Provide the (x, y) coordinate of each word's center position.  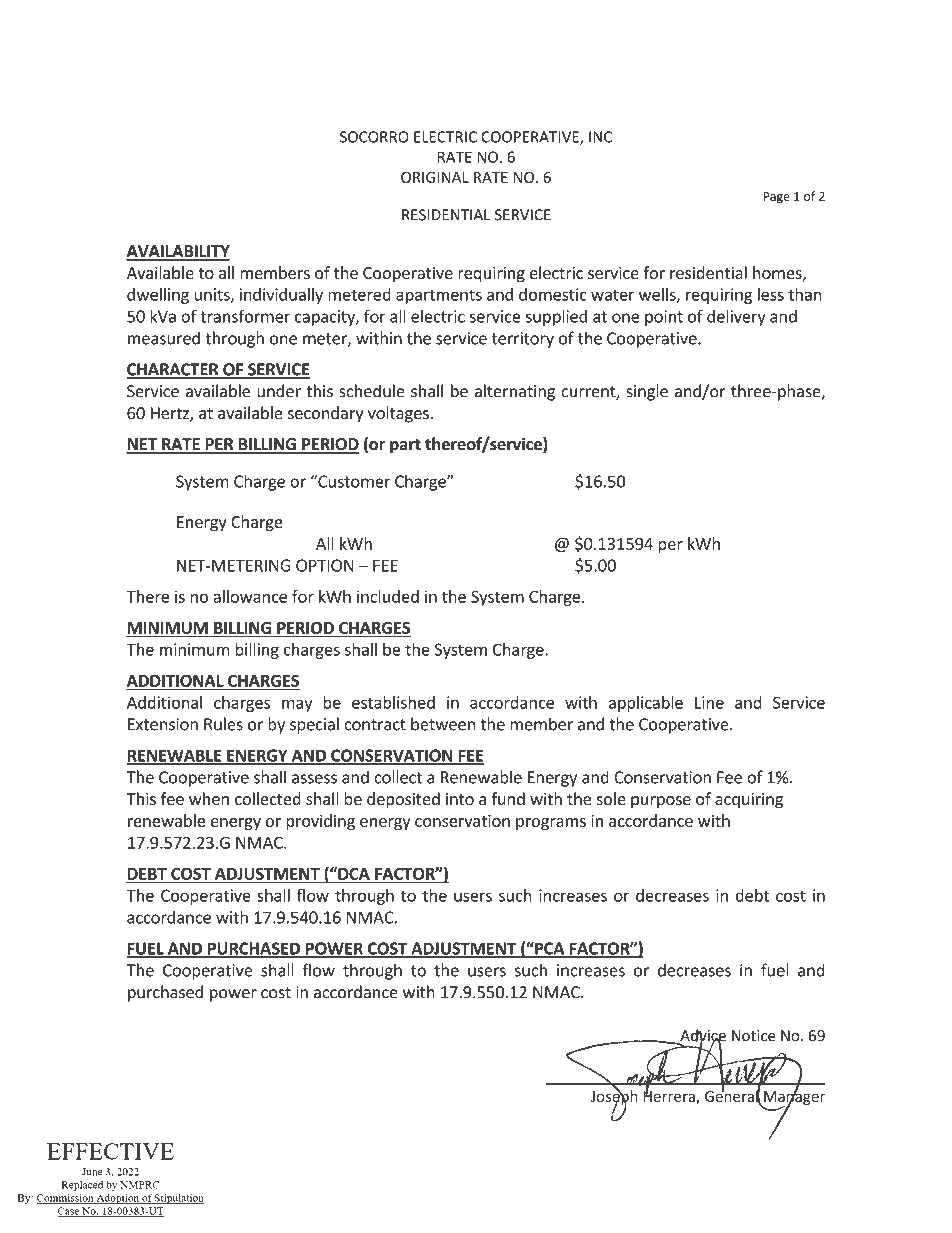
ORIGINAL (435, 177)
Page (776, 198)
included (388, 596)
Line (709, 702)
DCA (353, 873)
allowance (250, 596)
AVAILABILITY (178, 252)
